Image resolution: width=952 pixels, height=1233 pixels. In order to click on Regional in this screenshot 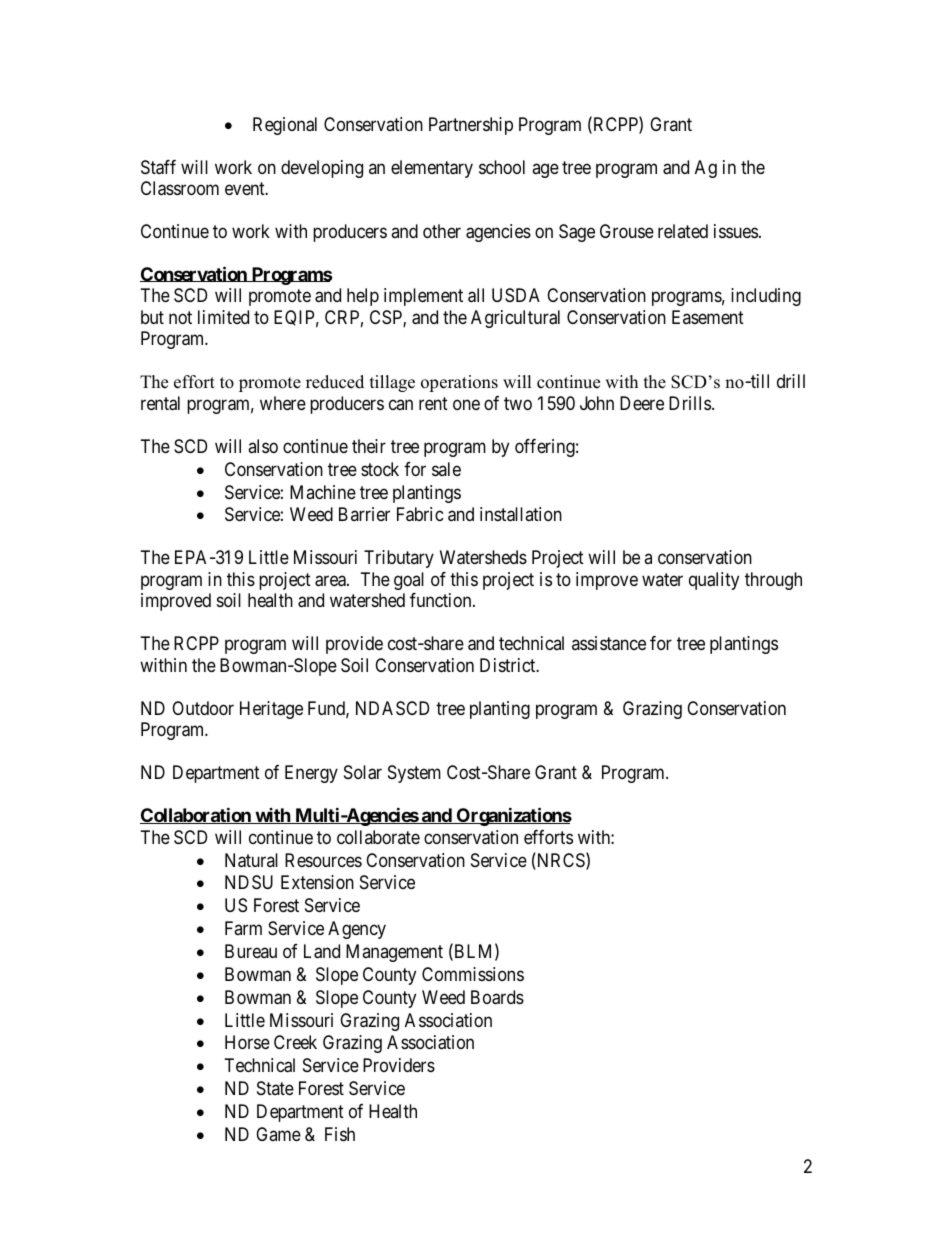, I will do `click(285, 126)`.
